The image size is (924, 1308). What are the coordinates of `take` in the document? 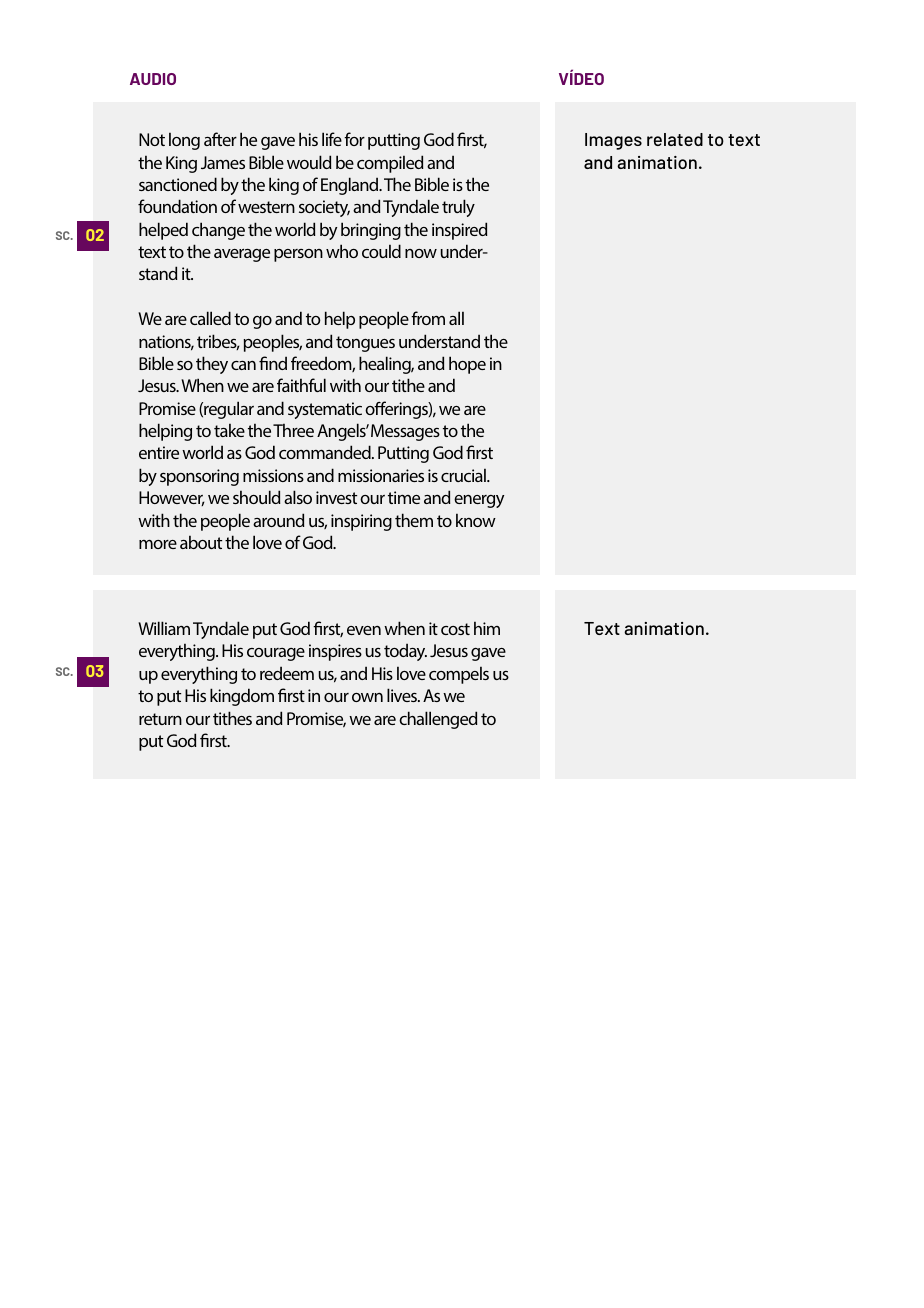 It's located at (229, 430).
